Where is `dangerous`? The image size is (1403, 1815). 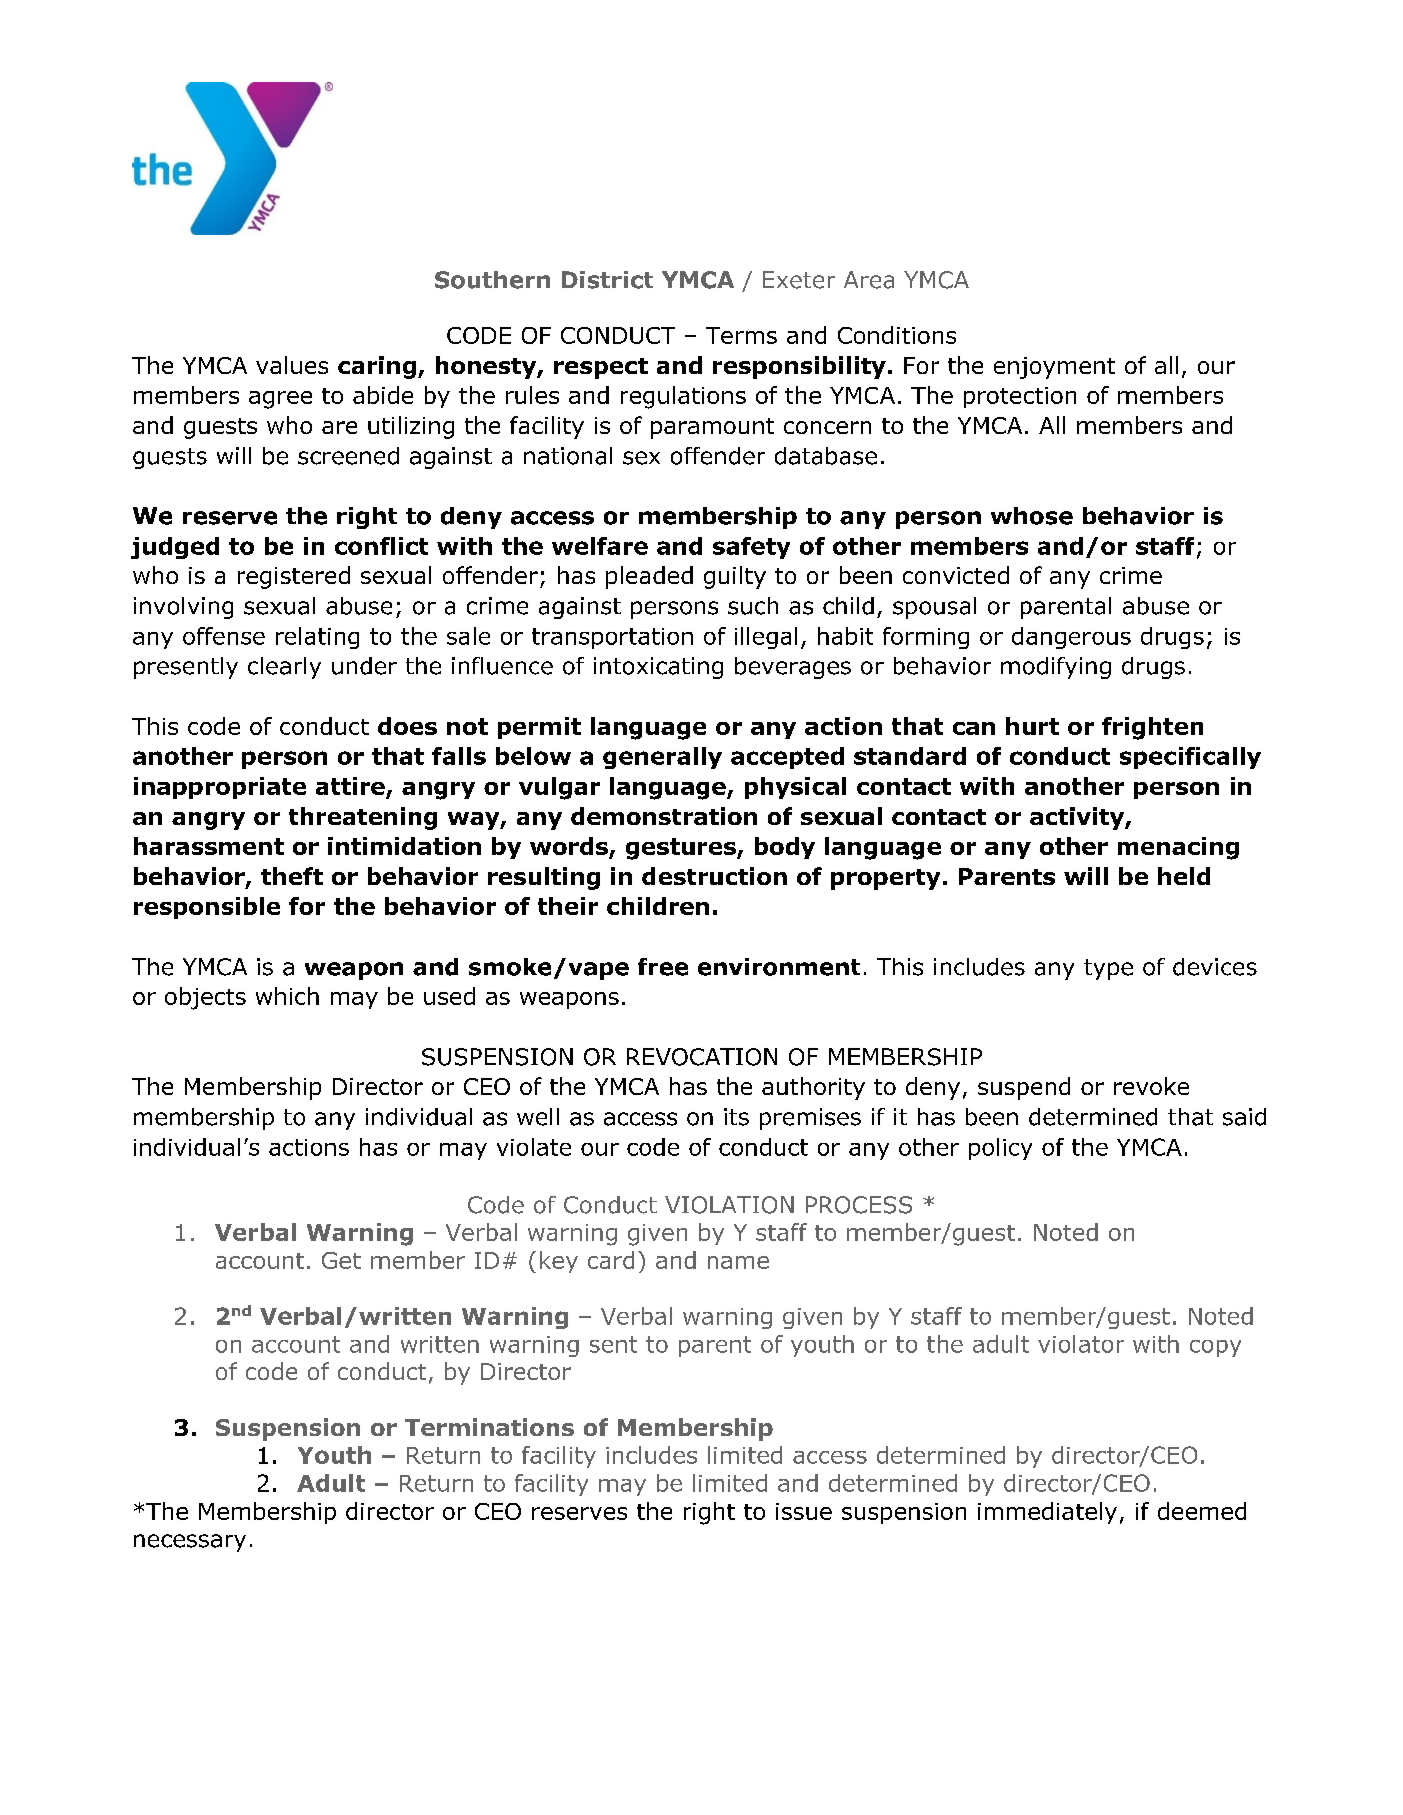 dangerous is located at coordinates (1071, 638).
